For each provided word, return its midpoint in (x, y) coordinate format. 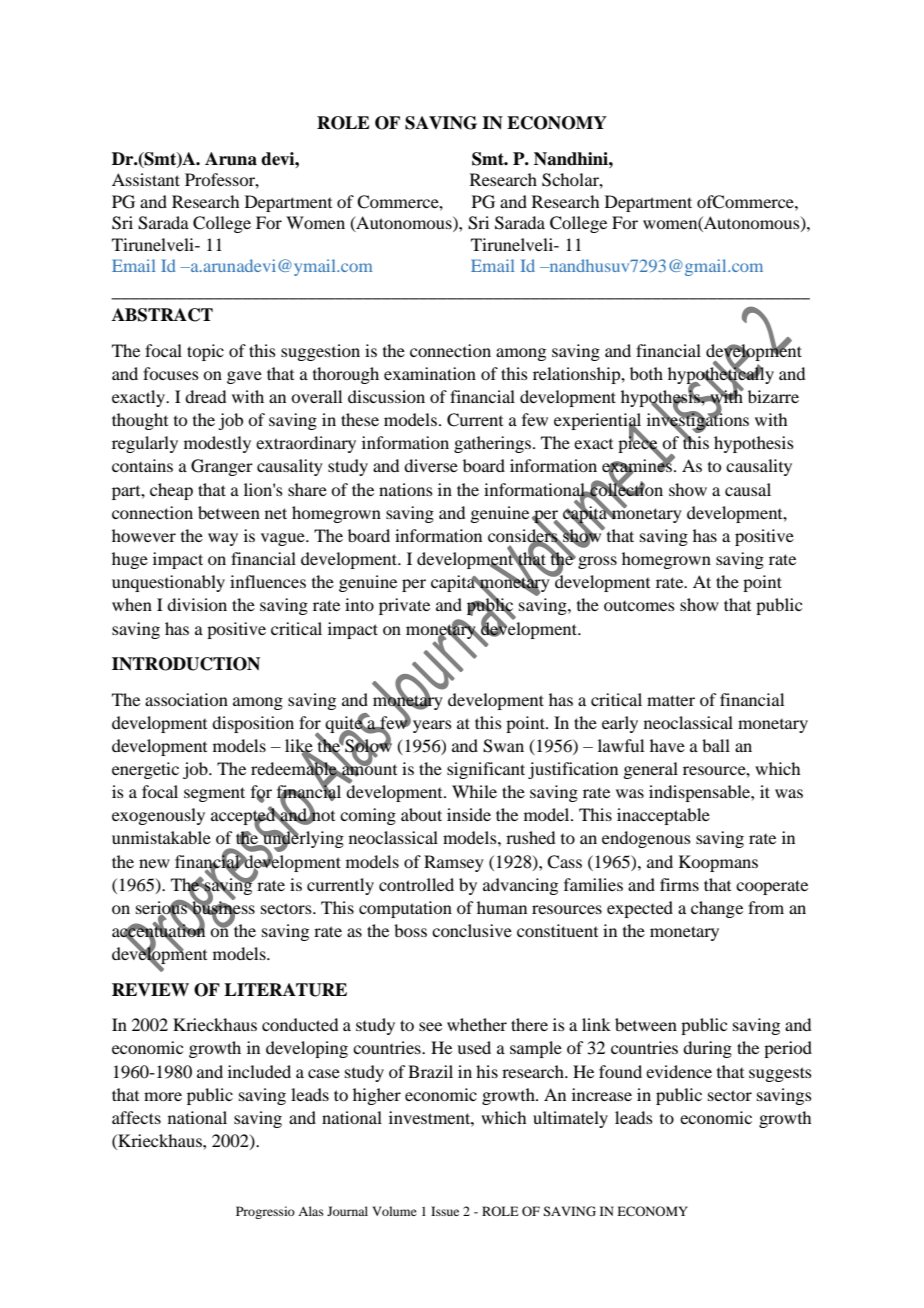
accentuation (158, 931)
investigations (698, 422)
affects (136, 1117)
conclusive (472, 930)
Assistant (146, 179)
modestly (217, 444)
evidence (679, 1071)
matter (671, 700)
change (717, 909)
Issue (445, 1211)
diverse (431, 465)
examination (430, 373)
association (186, 699)
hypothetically (721, 375)
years (432, 726)
